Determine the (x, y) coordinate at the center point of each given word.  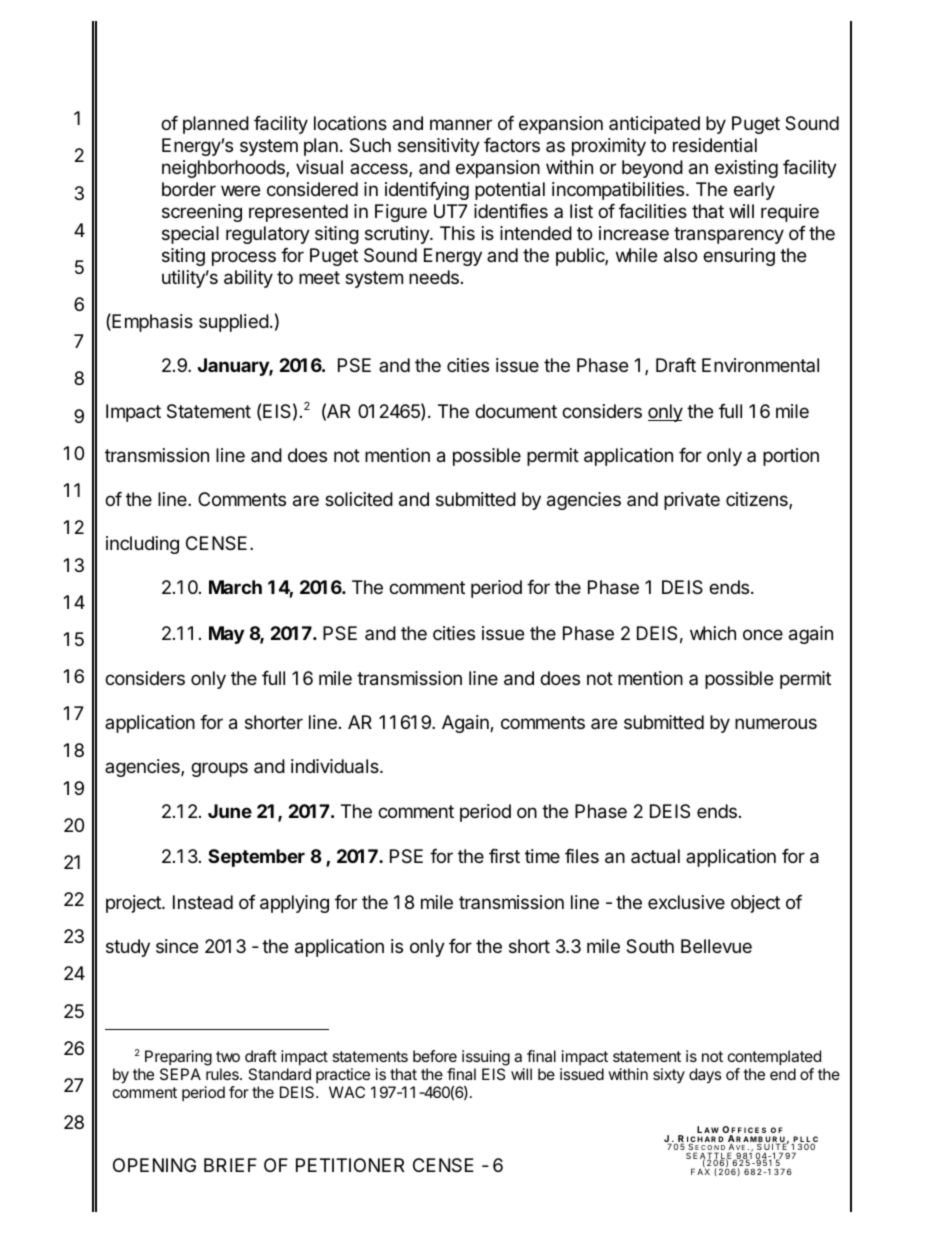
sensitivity (439, 147)
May (226, 635)
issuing (486, 1059)
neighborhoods (224, 169)
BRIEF (230, 1165)
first (504, 856)
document (516, 411)
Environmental (760, 365)
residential (715, 145)
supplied (234, 323)
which (713, 633)
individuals (336, 766)
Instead (203, 902)
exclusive (686, 902)
